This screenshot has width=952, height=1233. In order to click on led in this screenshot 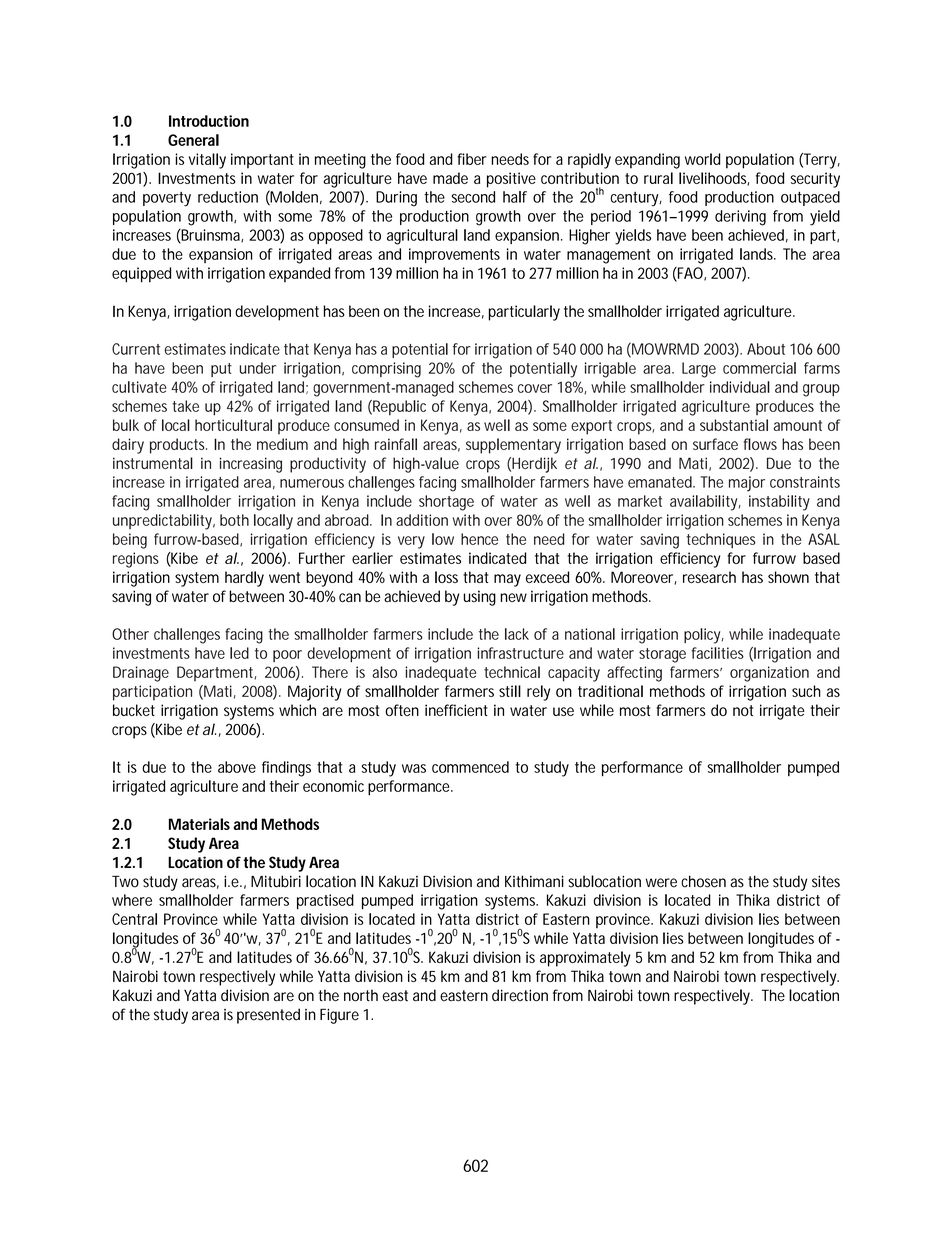, I will do `click(239, 653)`.
